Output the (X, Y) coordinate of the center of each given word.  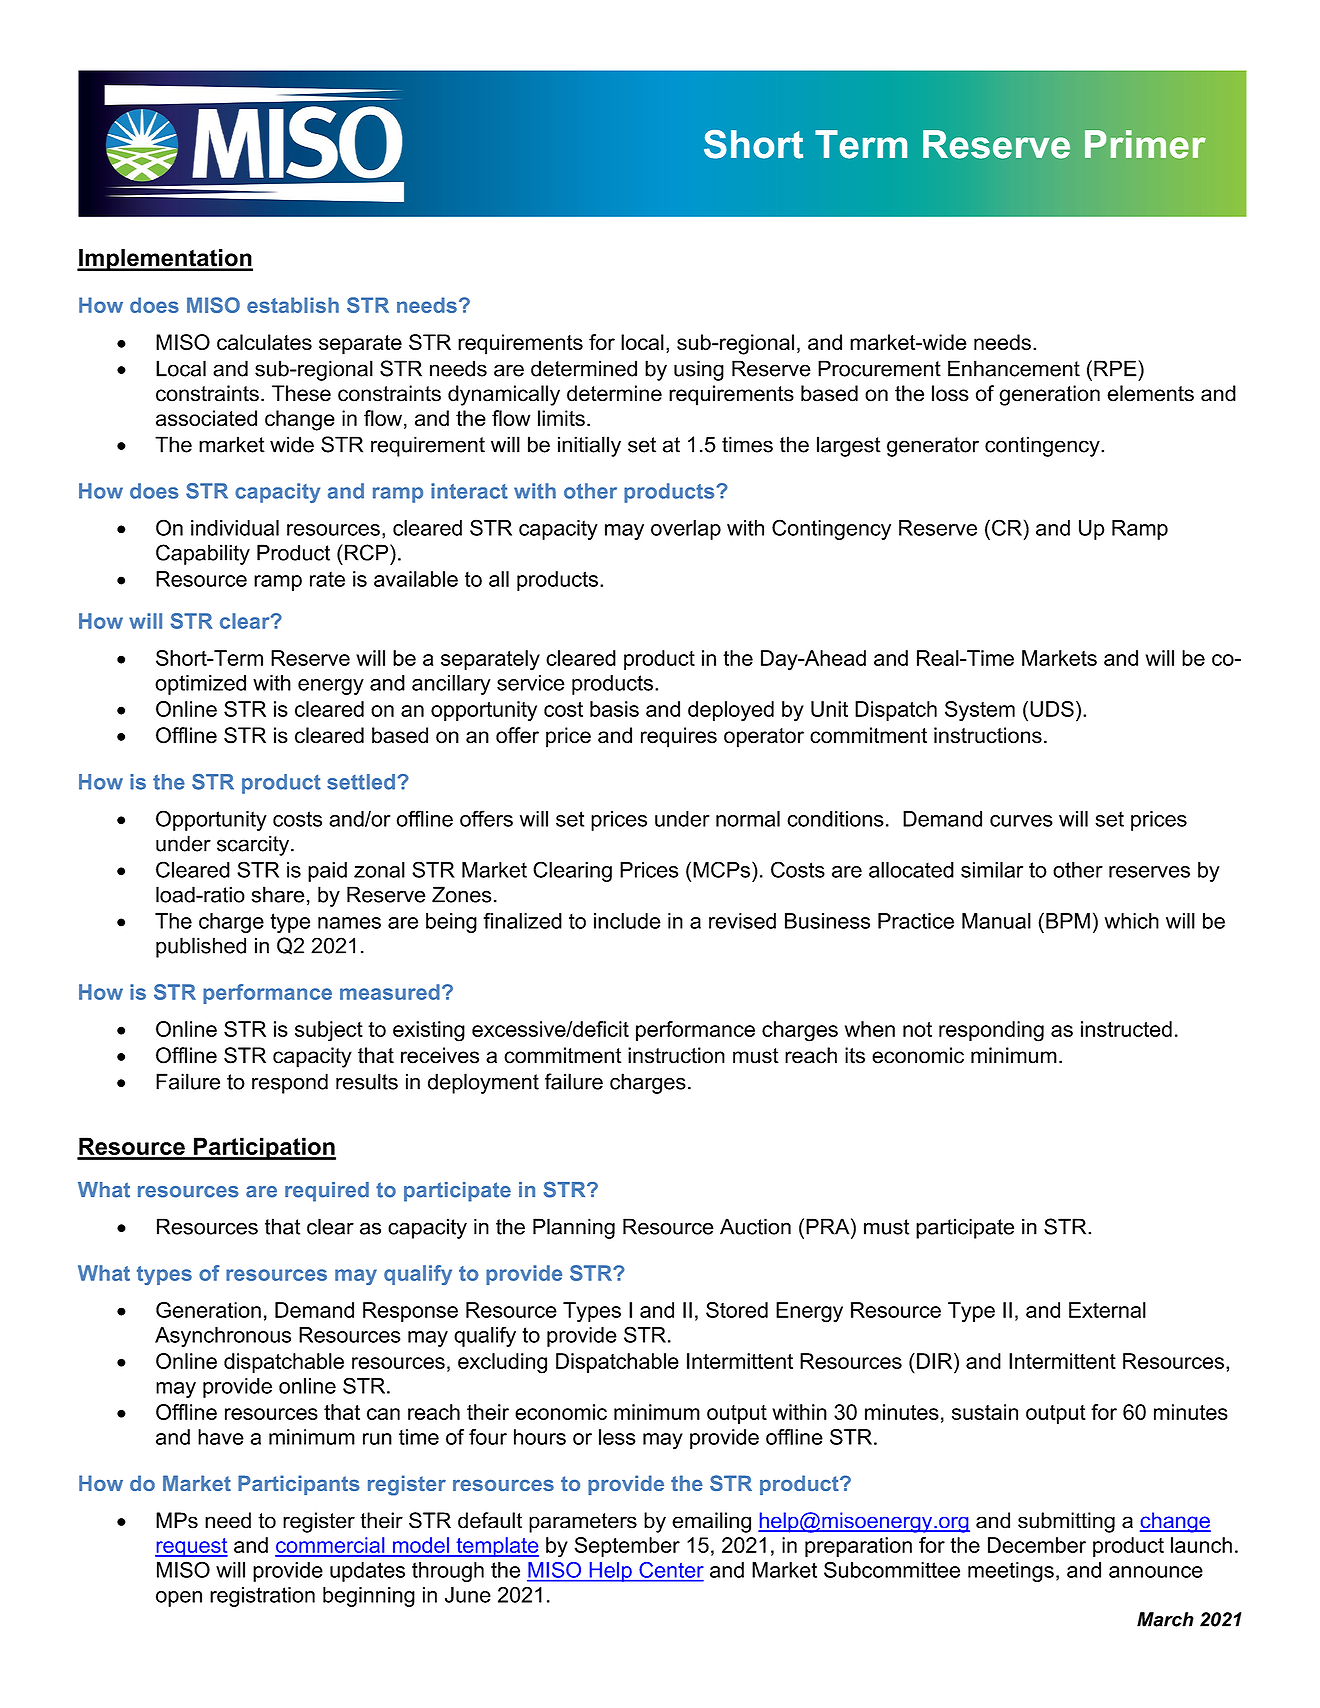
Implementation (165, 260)
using (699, 370)
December (1037, 1545)
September (627, 1547)
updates (367, 1572)
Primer (1145, 144)
